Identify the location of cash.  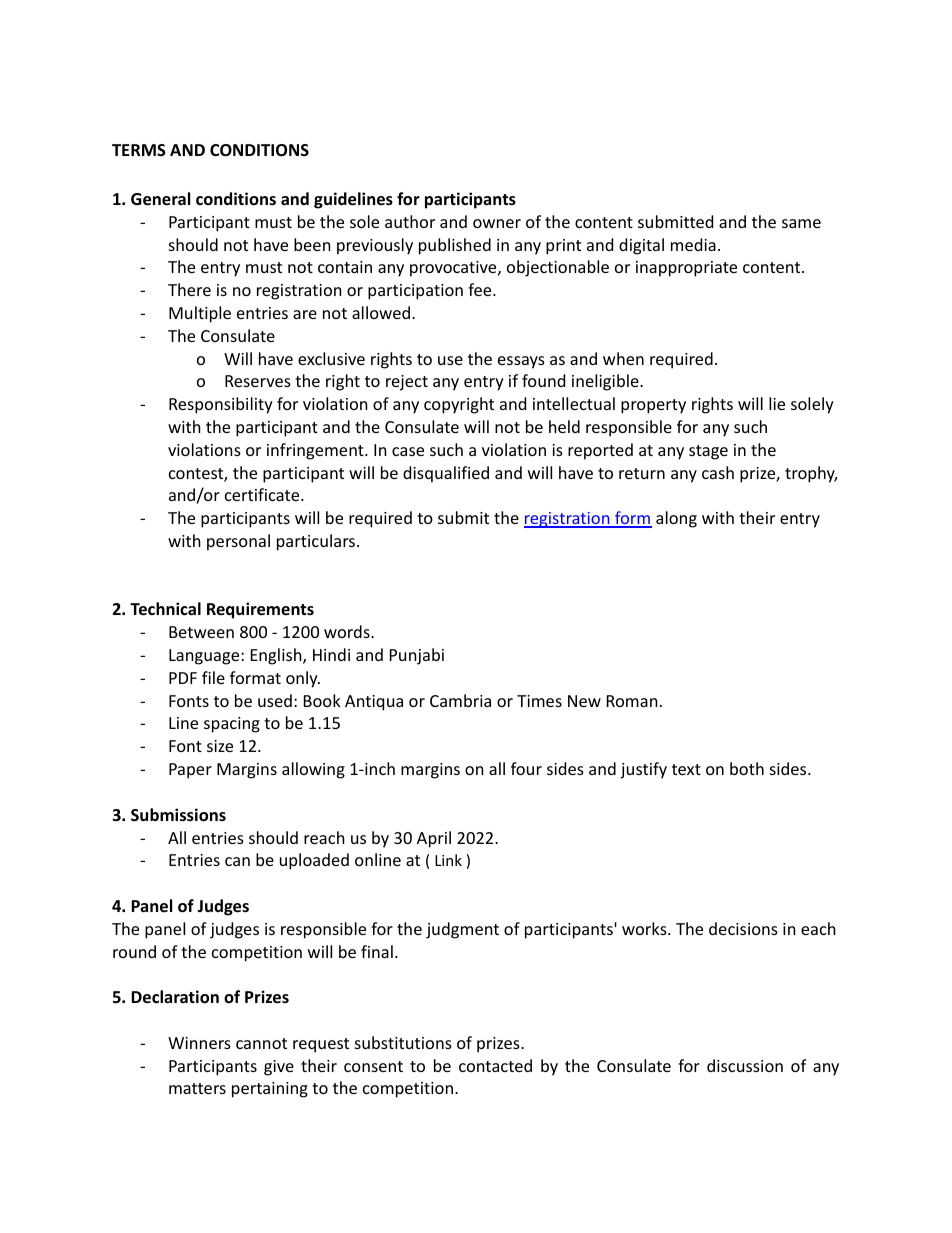
(718, 472).
